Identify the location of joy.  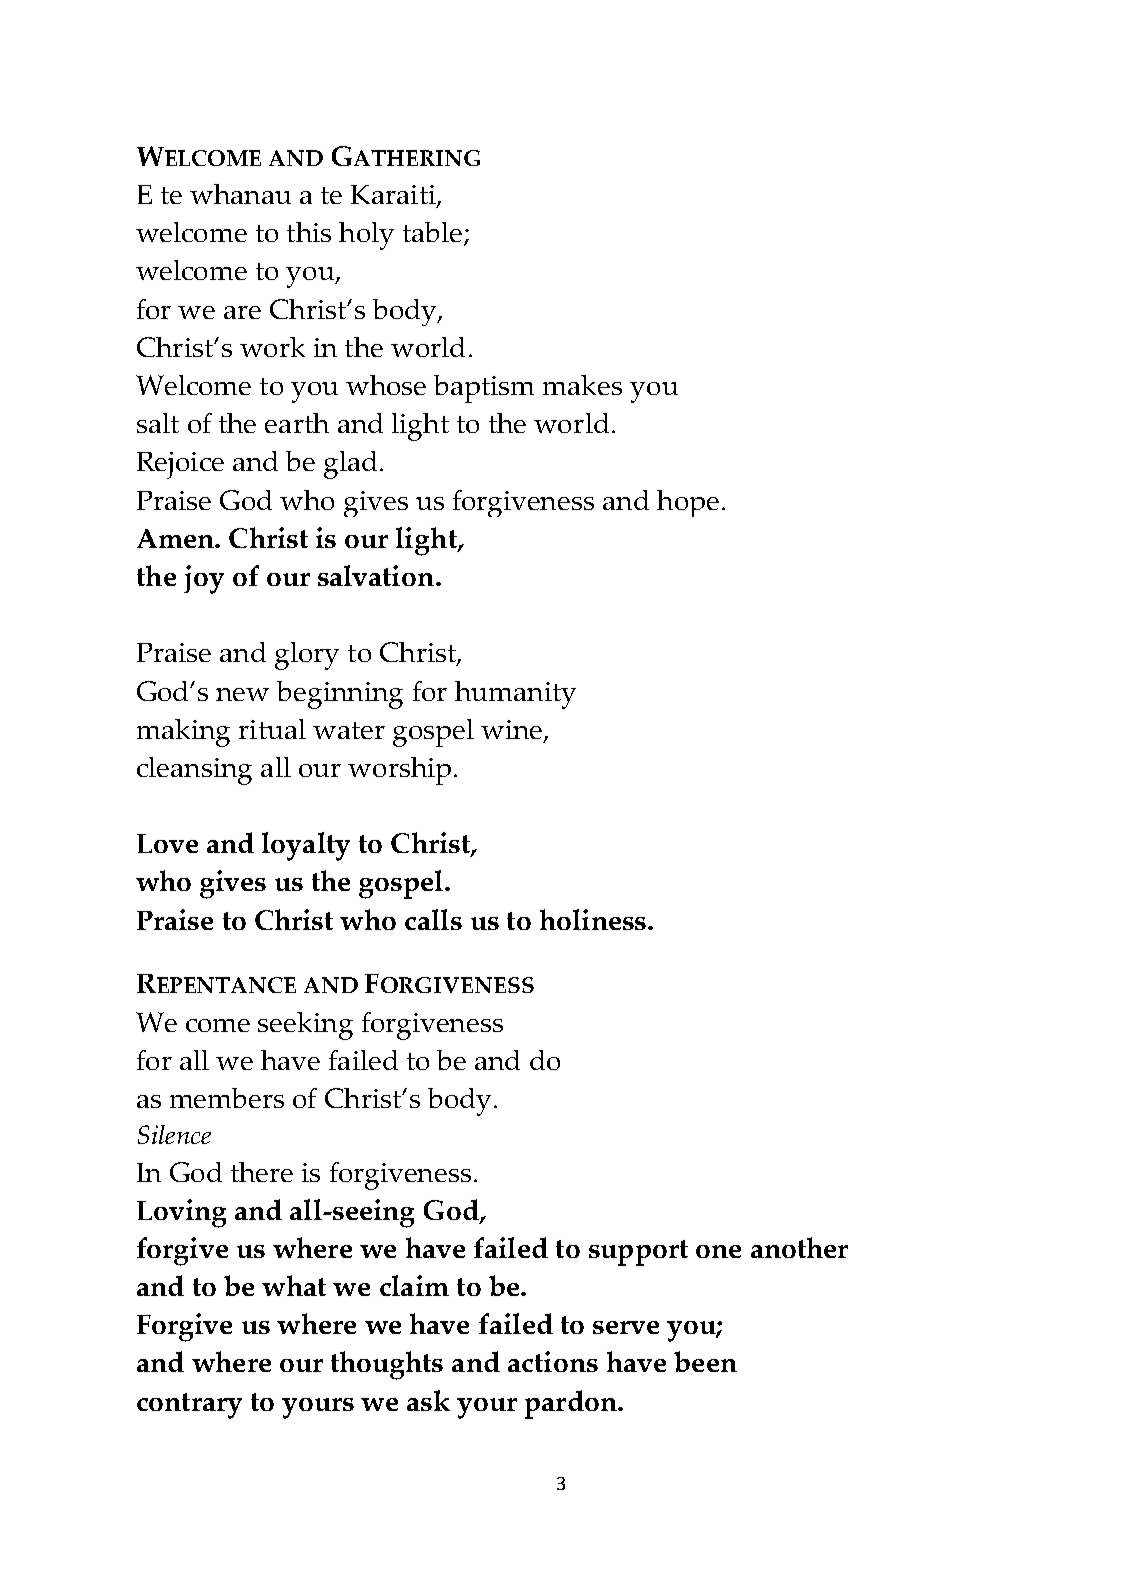
(204, 579).
